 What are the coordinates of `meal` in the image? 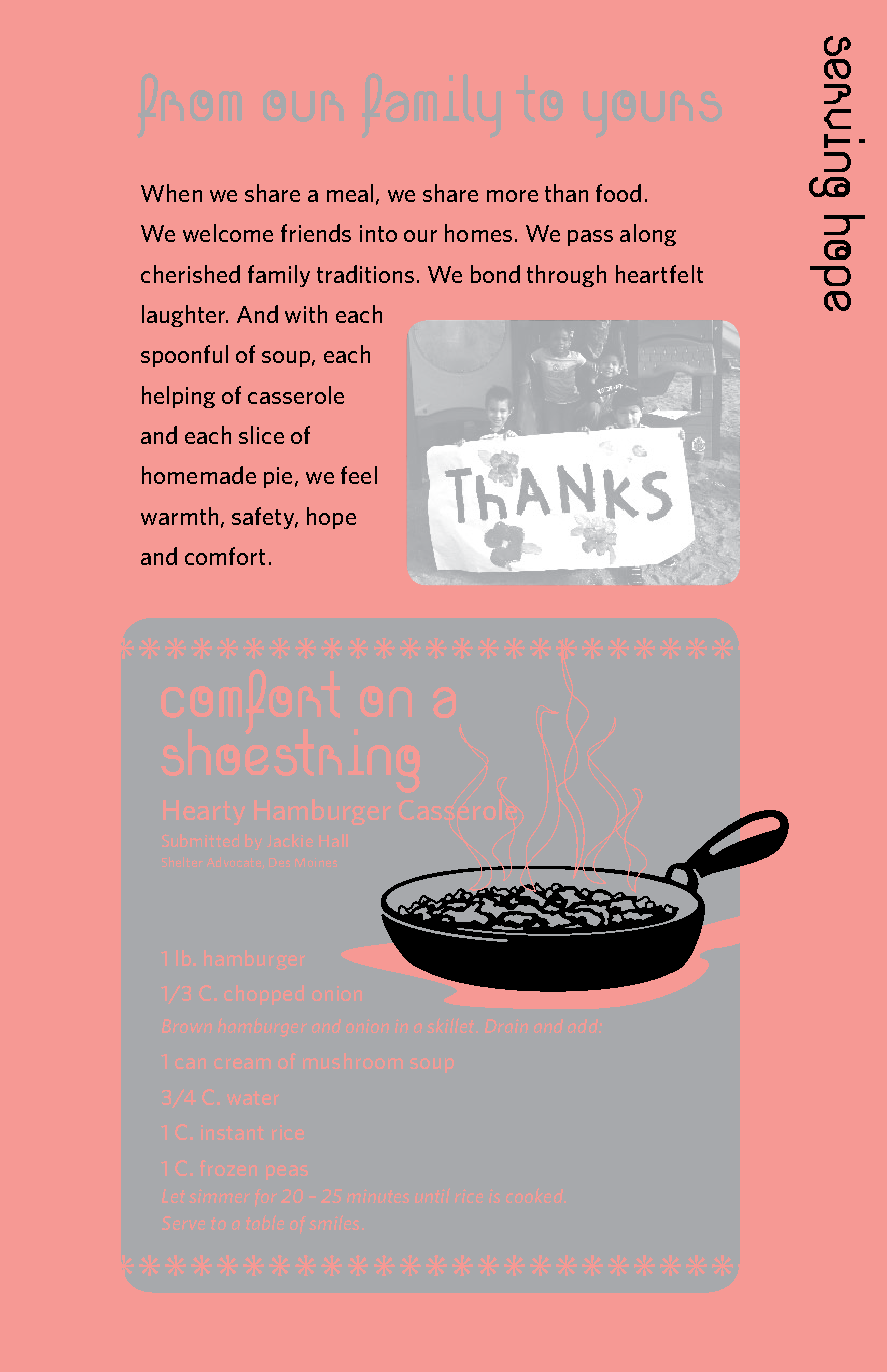 It's located at (350, 193).
